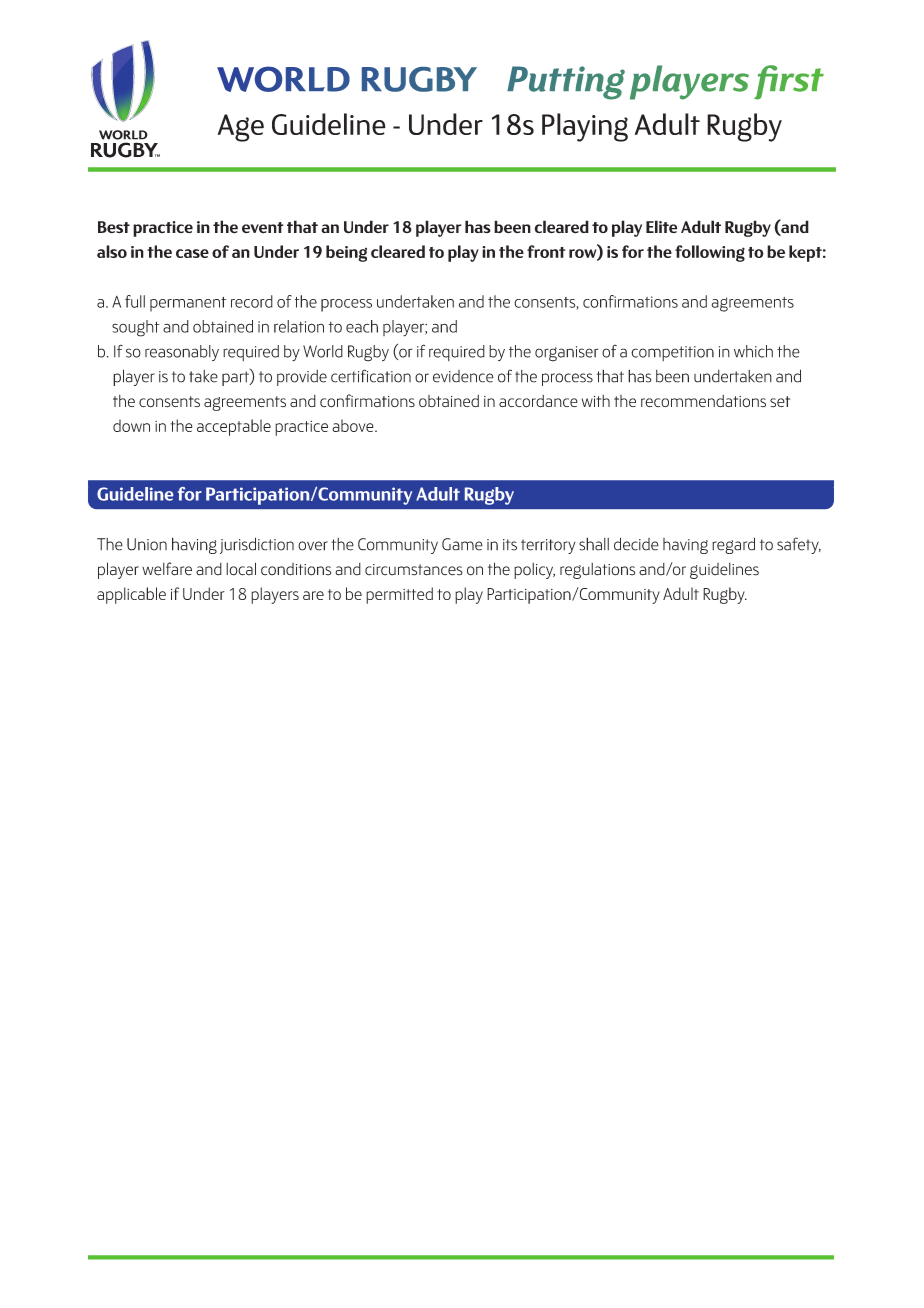 The image size is (924, 1308). What do you see at coordinates (661, 226) in the screenshot?
I see `Elite` at bounding box center [661, 226].
